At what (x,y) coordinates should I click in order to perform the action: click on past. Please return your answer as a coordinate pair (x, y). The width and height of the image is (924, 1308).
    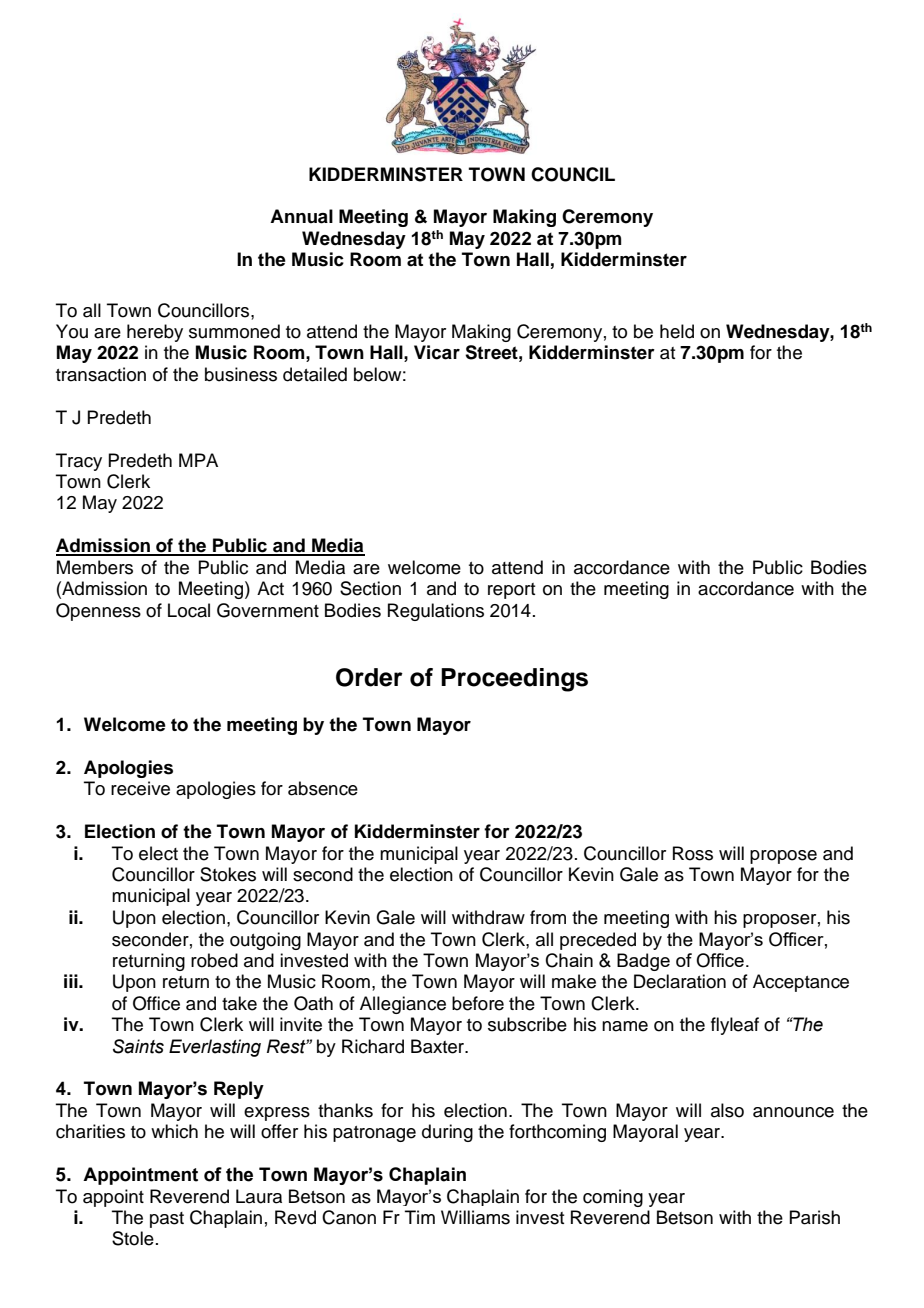
    Looking at the image, I should click on (167, 1220).
